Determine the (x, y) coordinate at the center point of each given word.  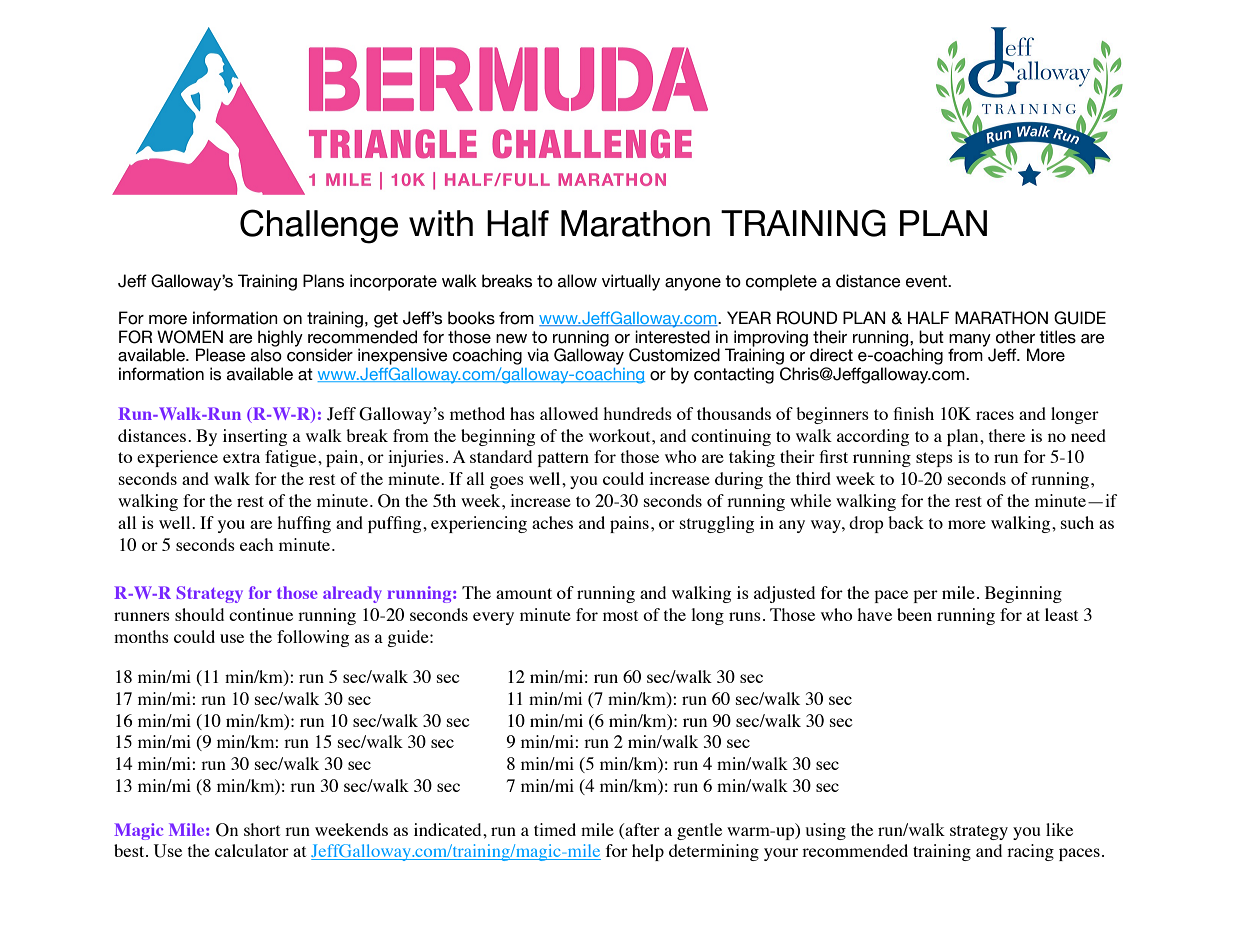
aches (552, 522)
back (906, 522)
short (262, 829)
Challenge (319, 226)
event (927, 281)
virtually (631, 282)
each (256, 544)
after (641, 829)
